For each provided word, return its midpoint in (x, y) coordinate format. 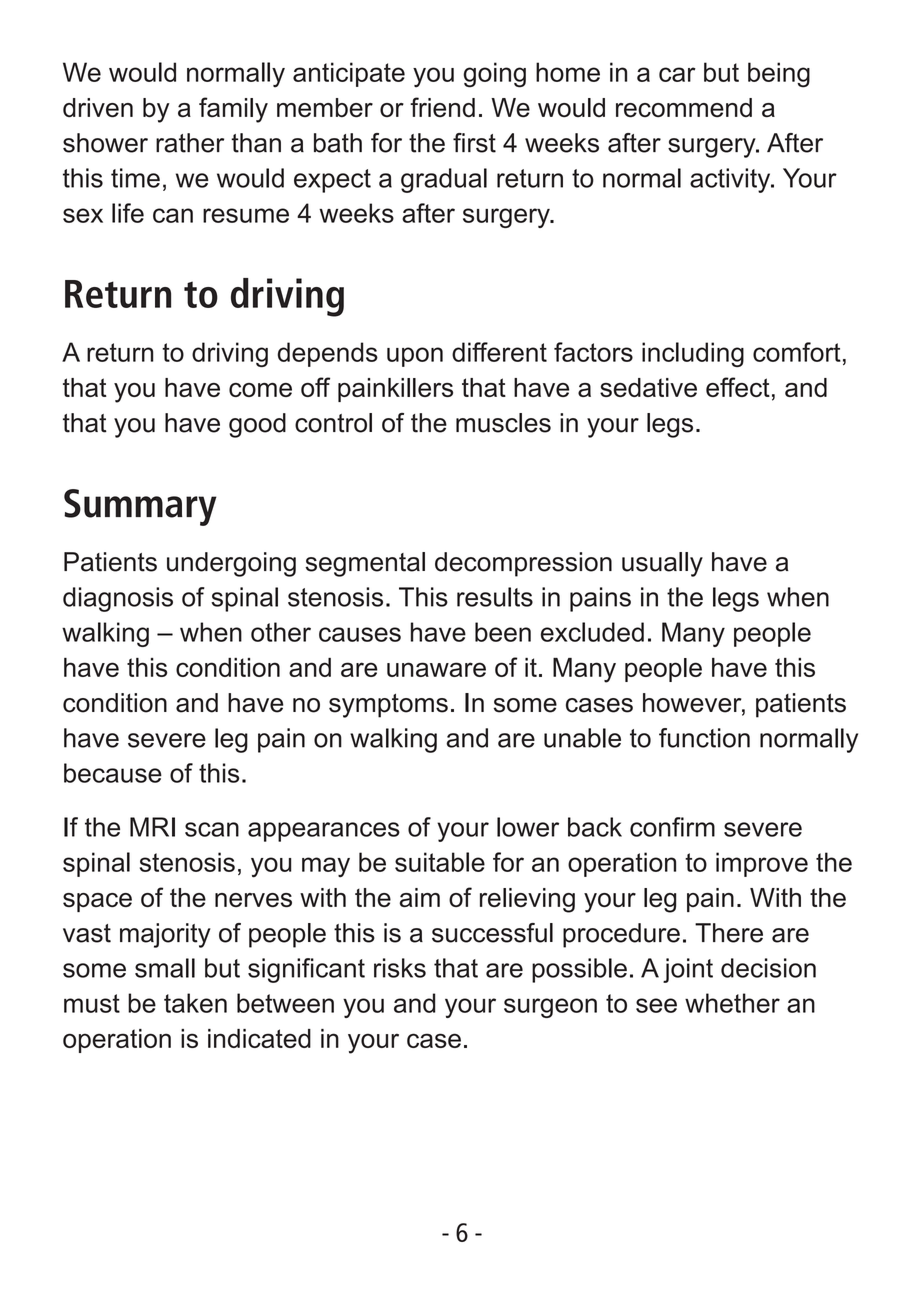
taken (195, 1003)
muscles (503, 423)
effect (738, 387)
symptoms (388, 706)
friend (442, 107)
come (260, 390)
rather (190, 143)
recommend (684, 108)
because (113, 773)
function (704, 738)
